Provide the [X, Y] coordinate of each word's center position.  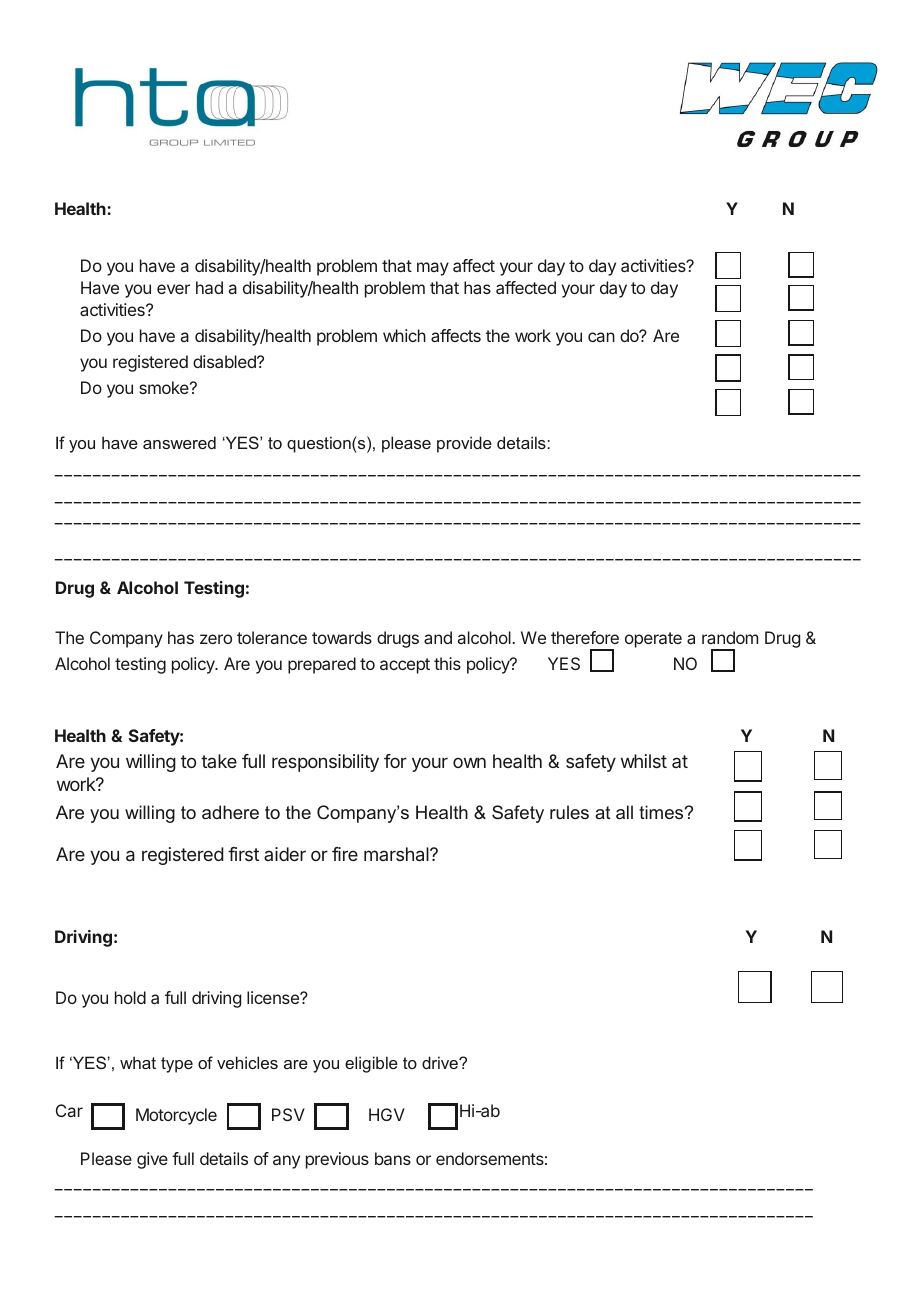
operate [653, 640]
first [243, 854]
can [601, 337]
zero [216, 639]
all [624, 812]
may [433, 269]
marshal [397, 854]
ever [173, 289]
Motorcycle [176, 1116]
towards [342, 637]
